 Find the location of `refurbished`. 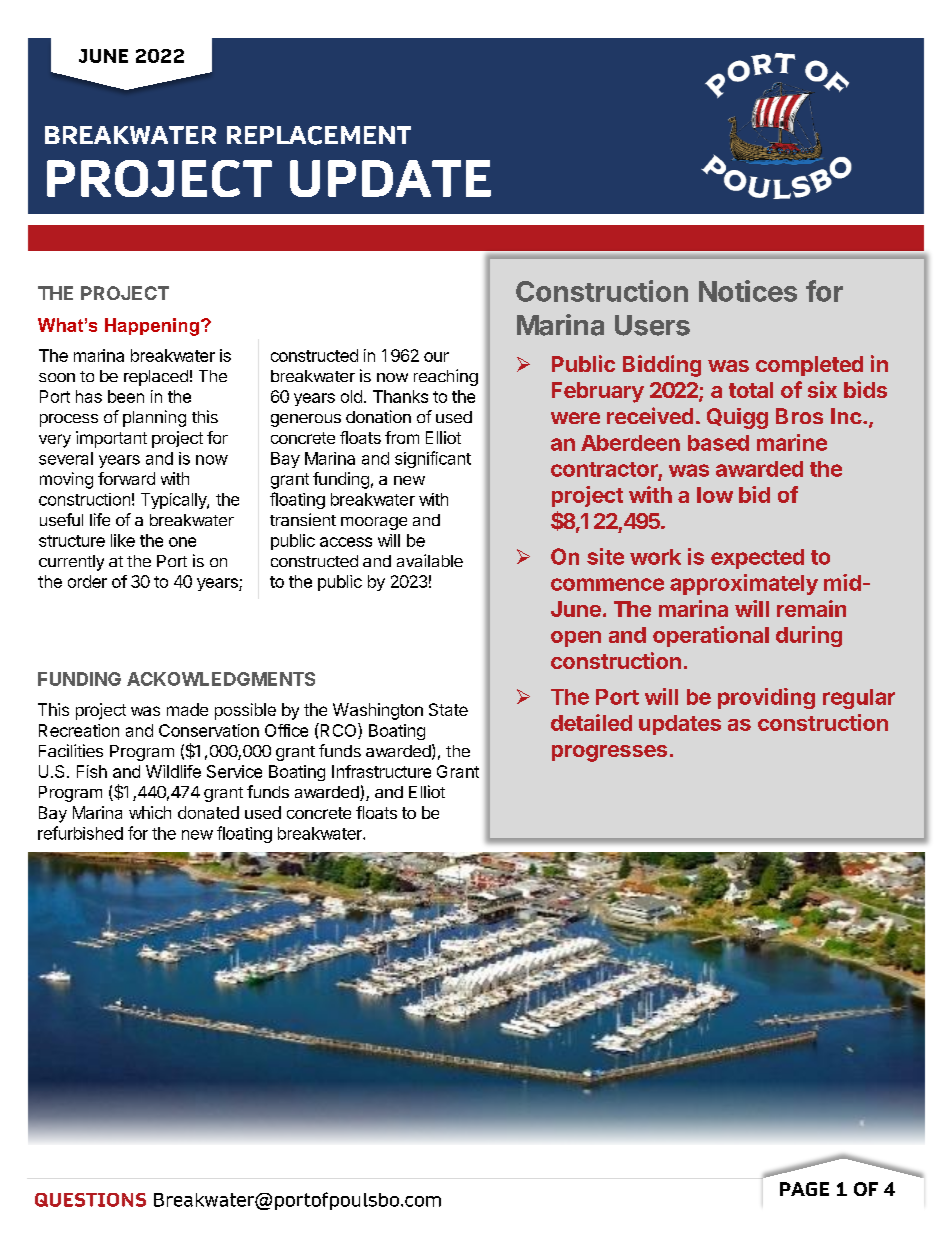

refurbished is located at coordinates (80, 833).
